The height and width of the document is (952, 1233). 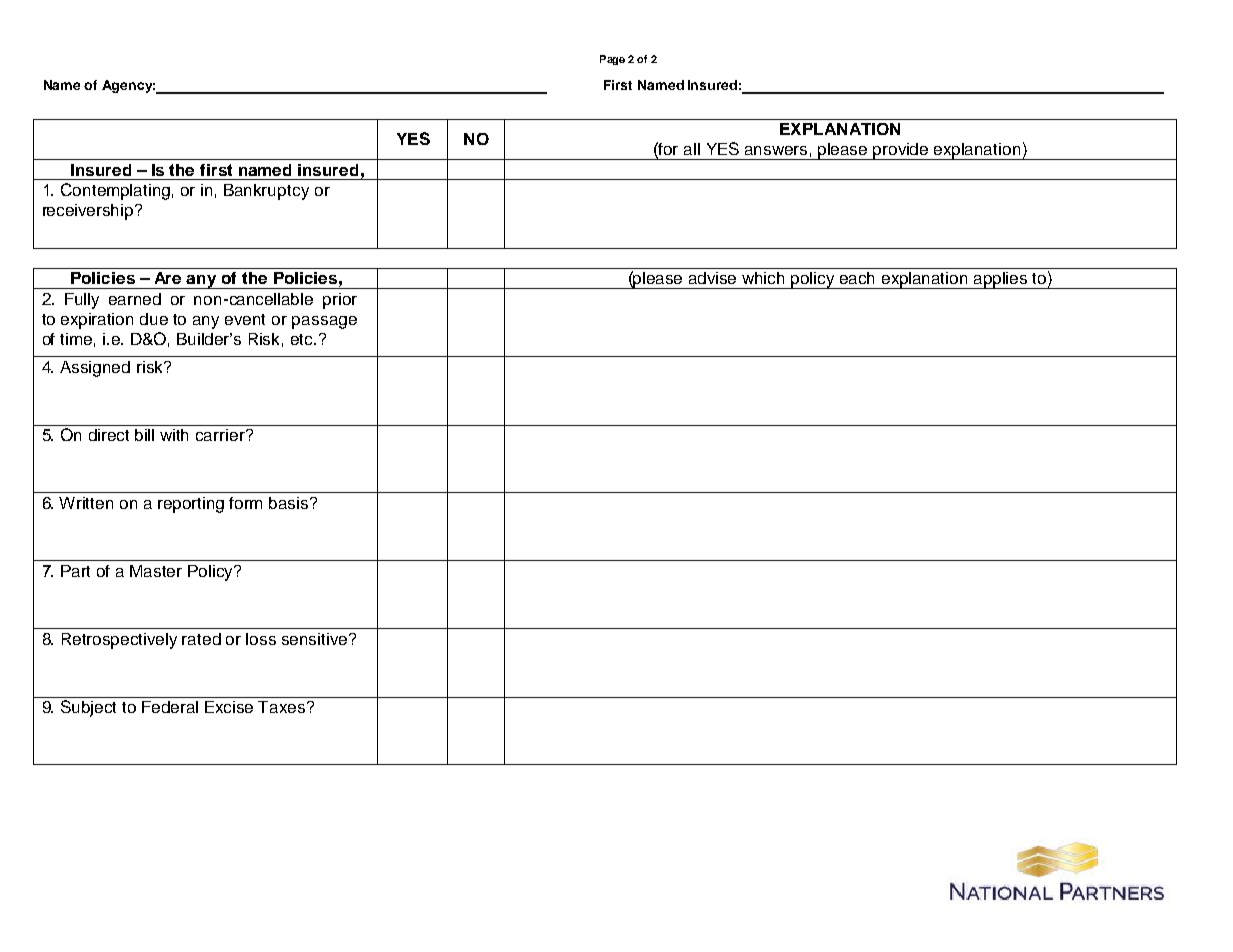 I want to click on Federal, so click(x=170, y=707).
